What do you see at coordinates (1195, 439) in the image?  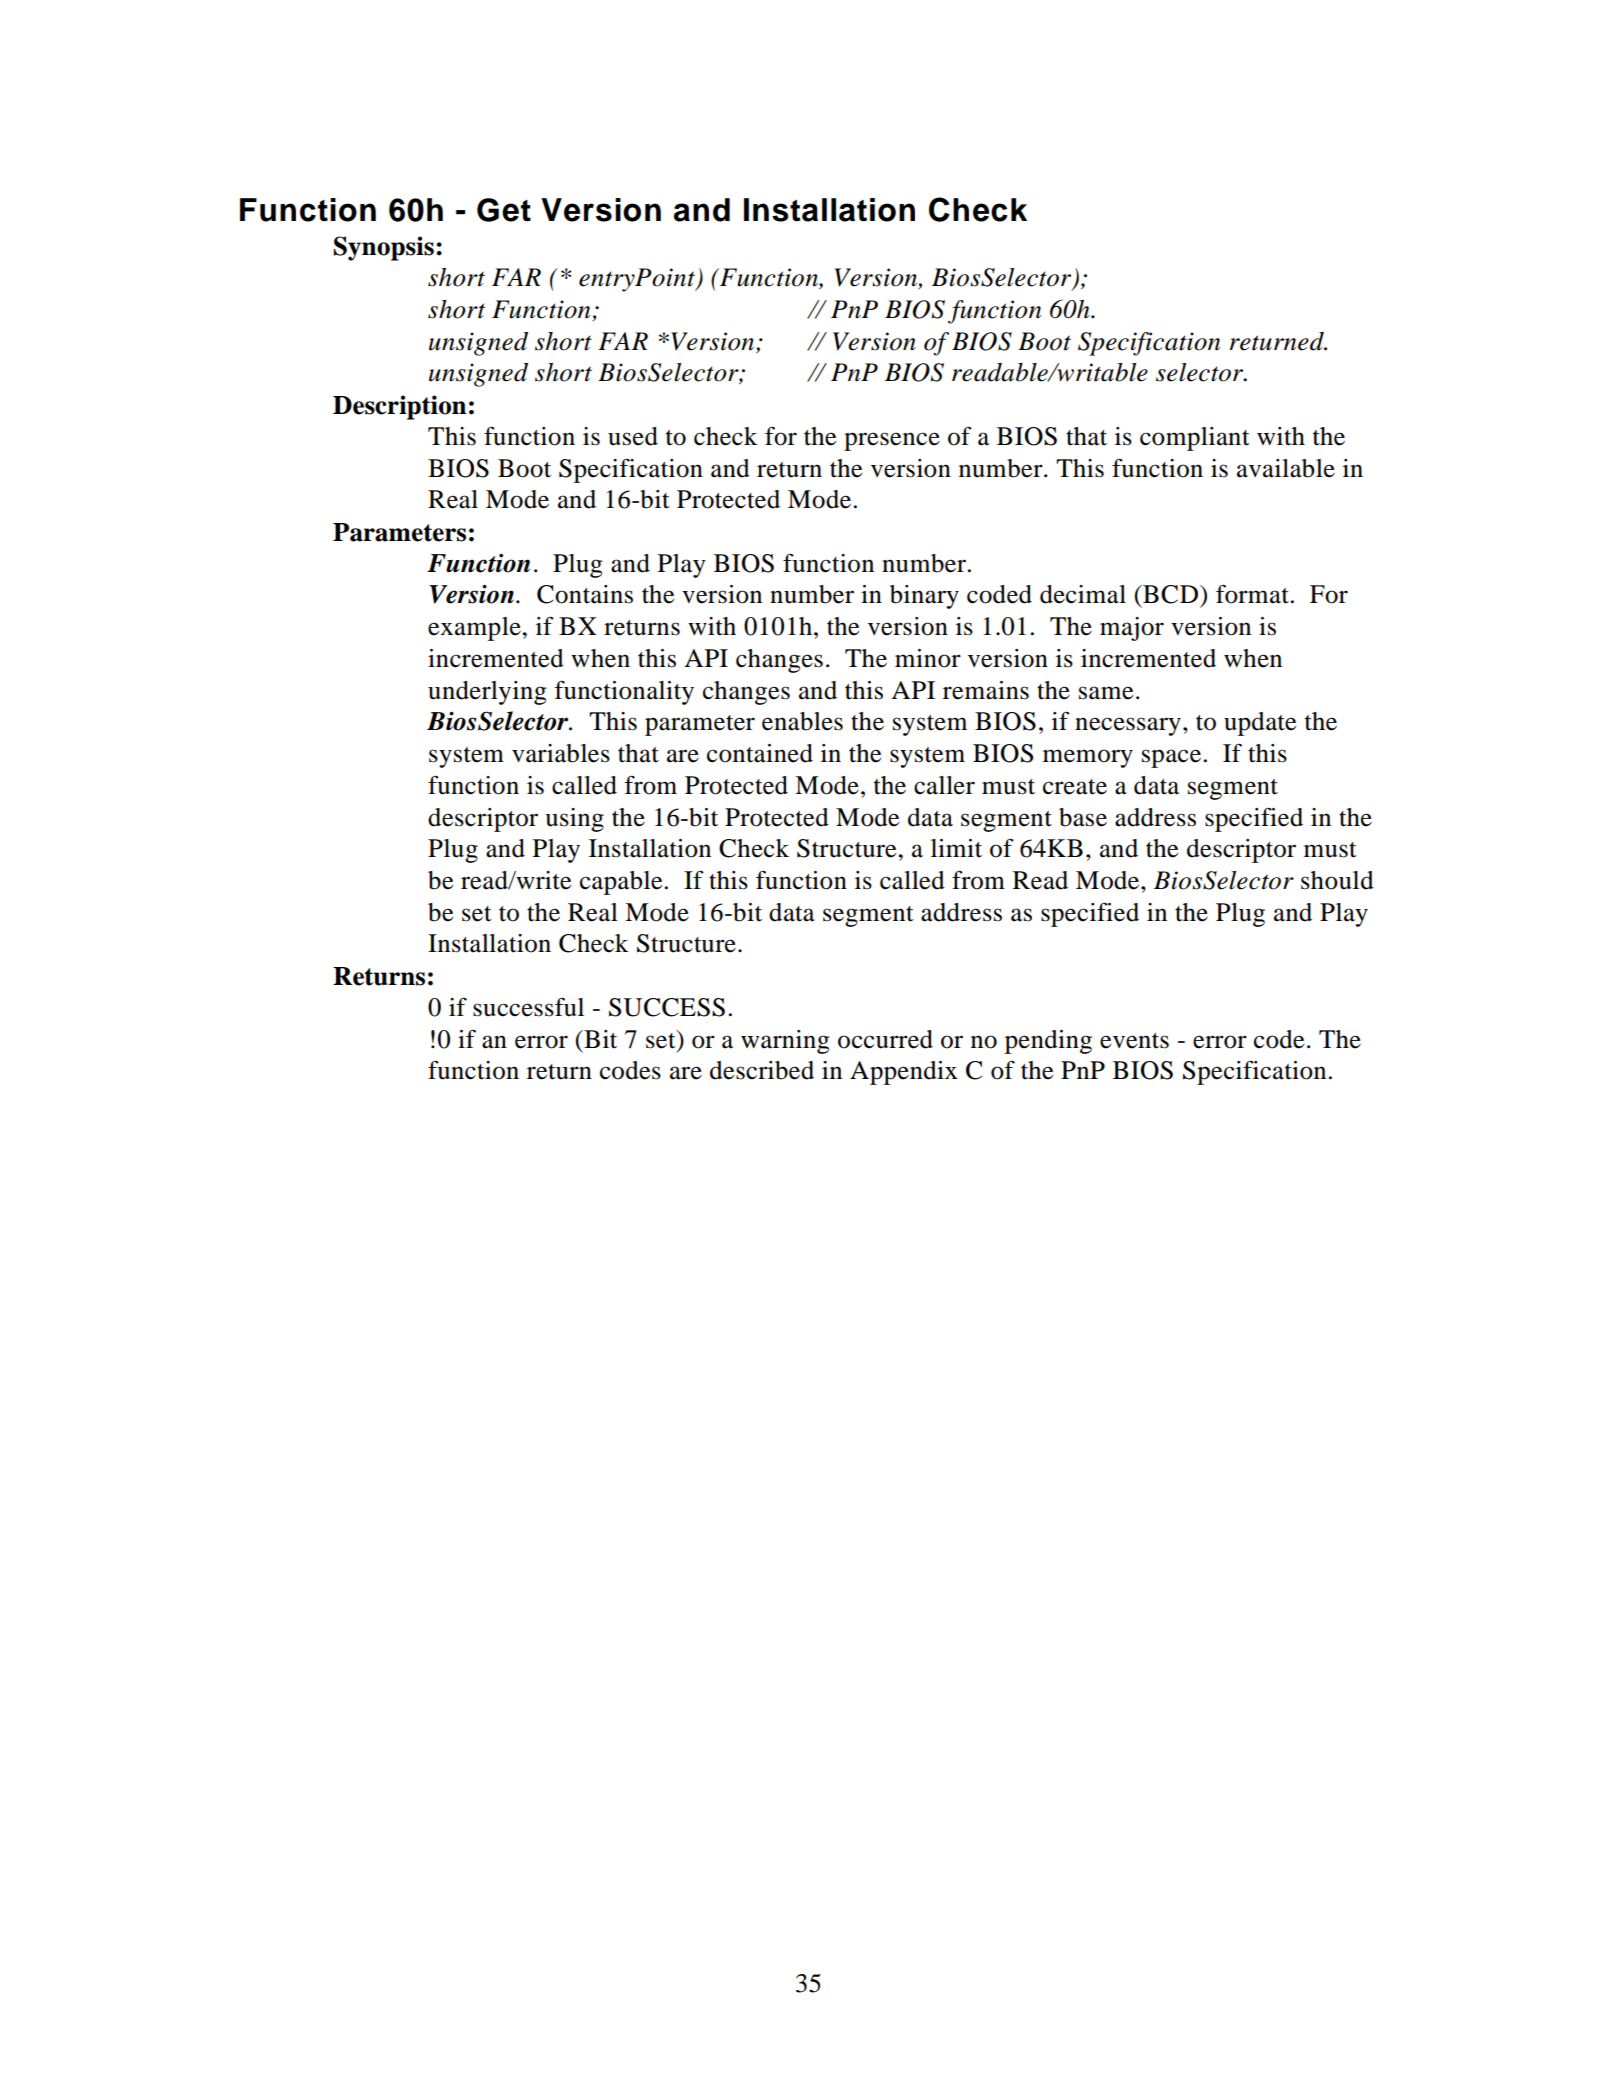 I see `compliant` at bounding box center [1195, 439].
